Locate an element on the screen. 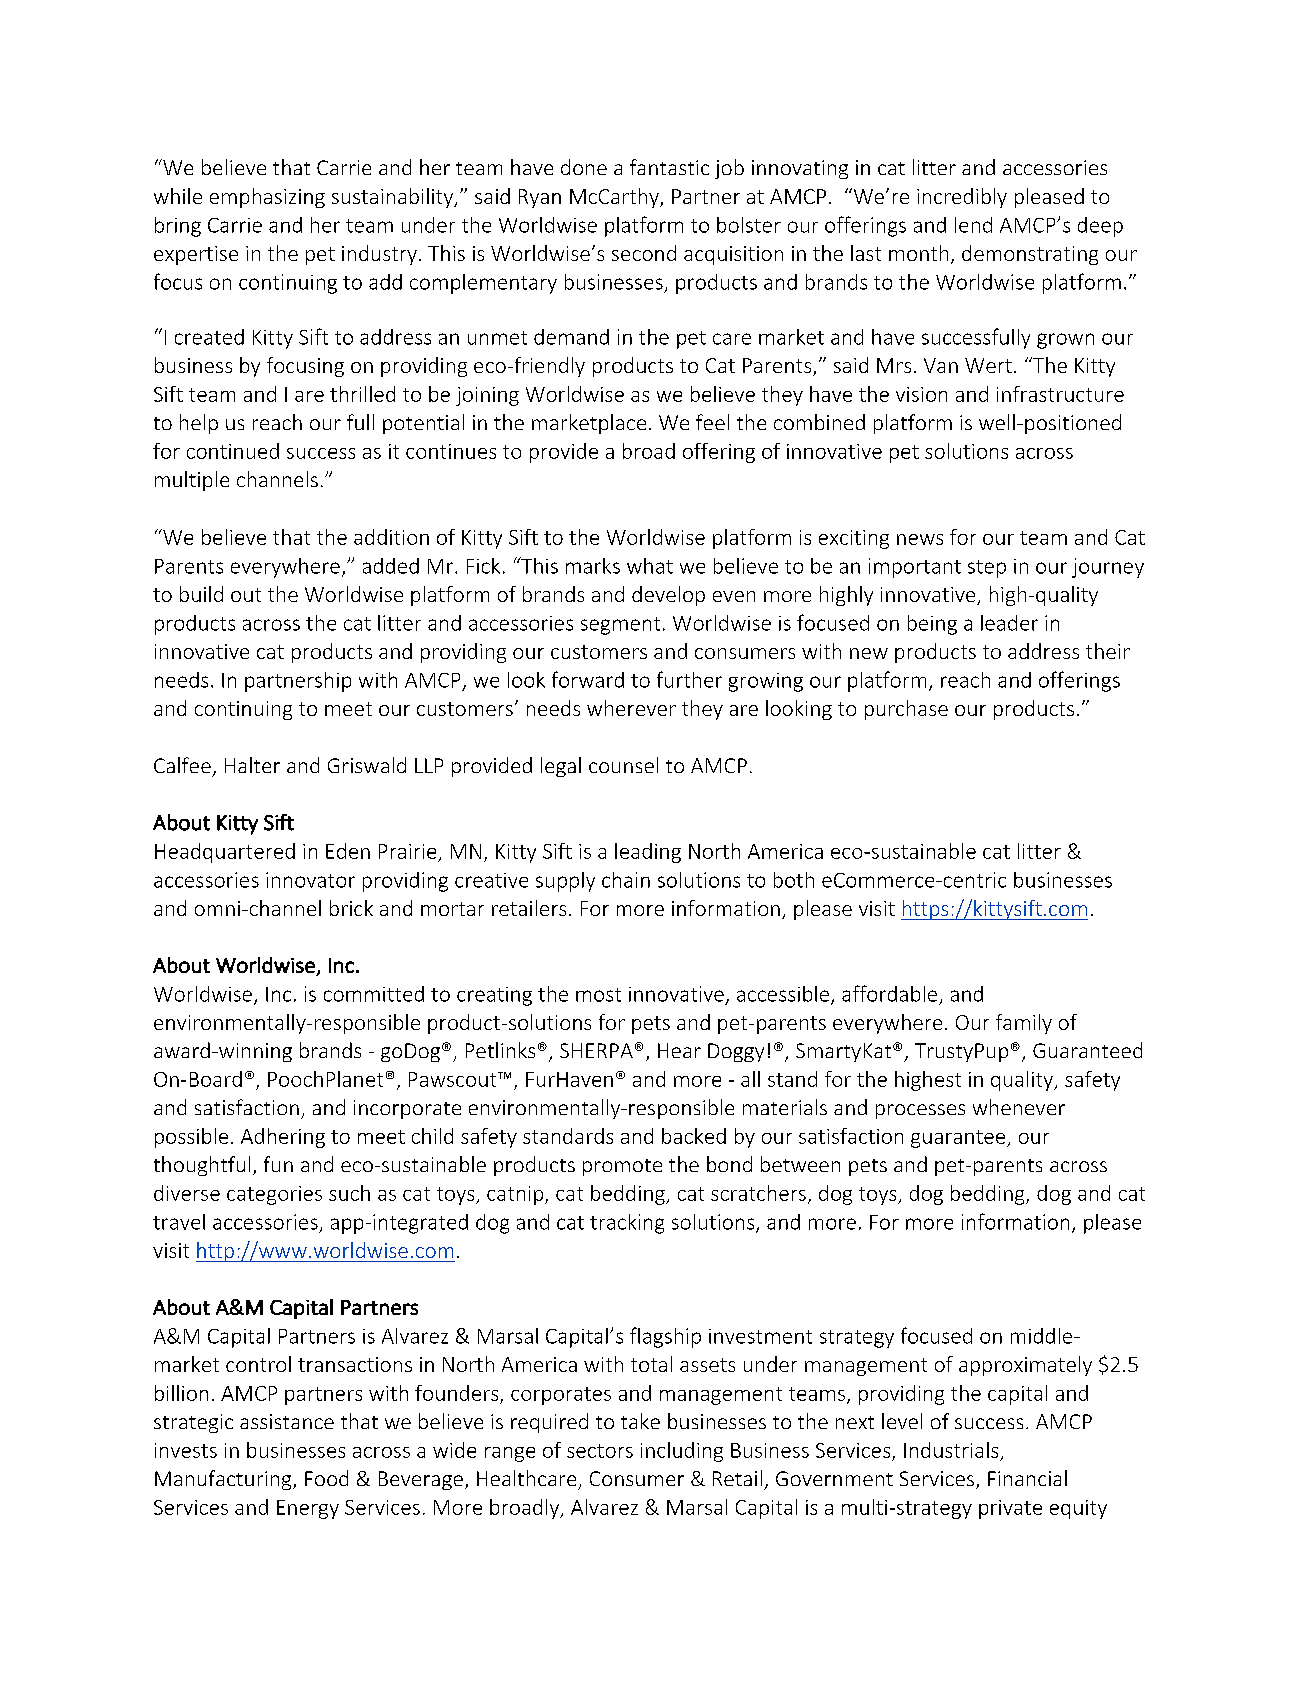  family is located at coordinates (1024, 1024).
